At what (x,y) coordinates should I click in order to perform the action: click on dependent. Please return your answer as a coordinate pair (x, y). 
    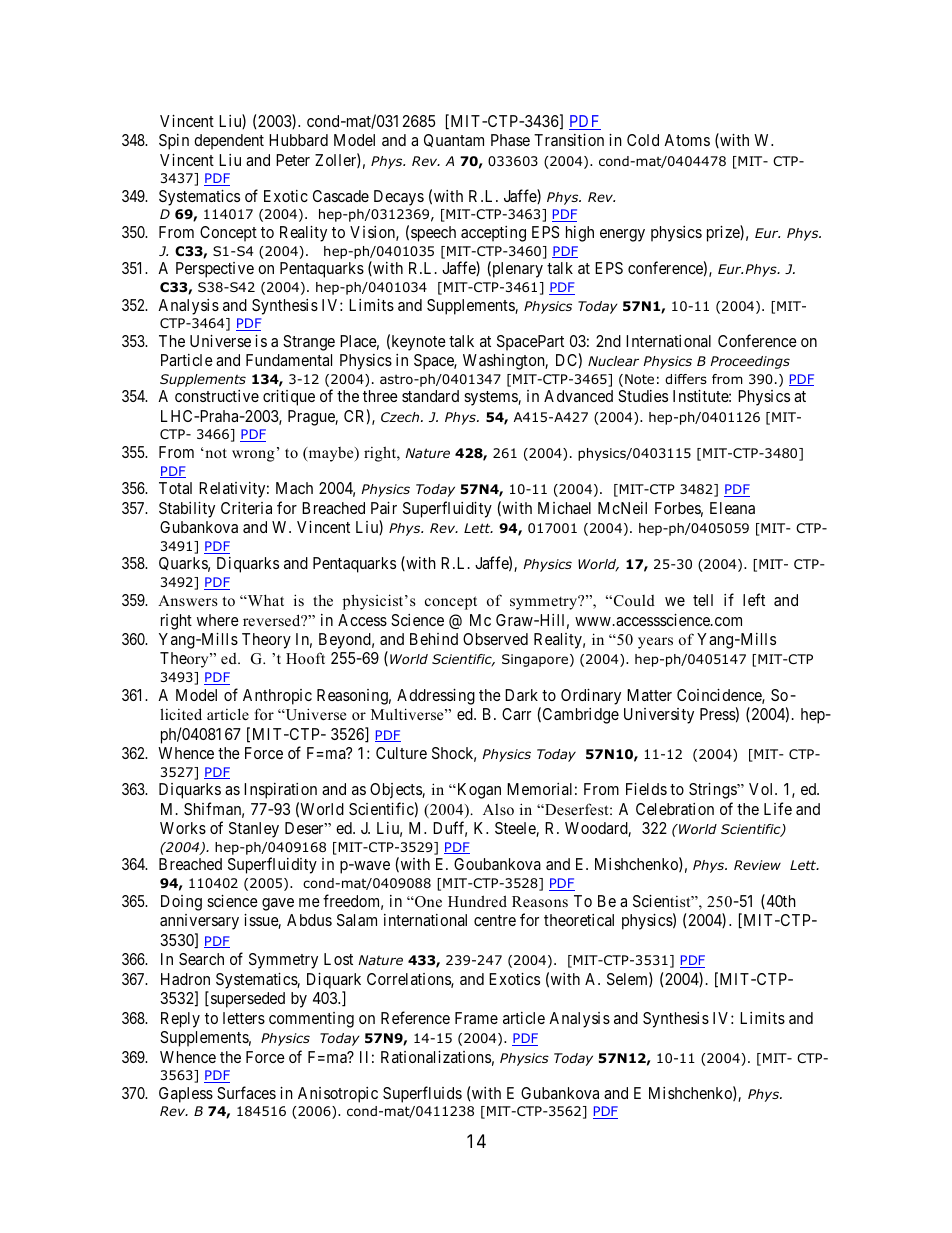
    Looking at the image, I should click on (229, 142).
